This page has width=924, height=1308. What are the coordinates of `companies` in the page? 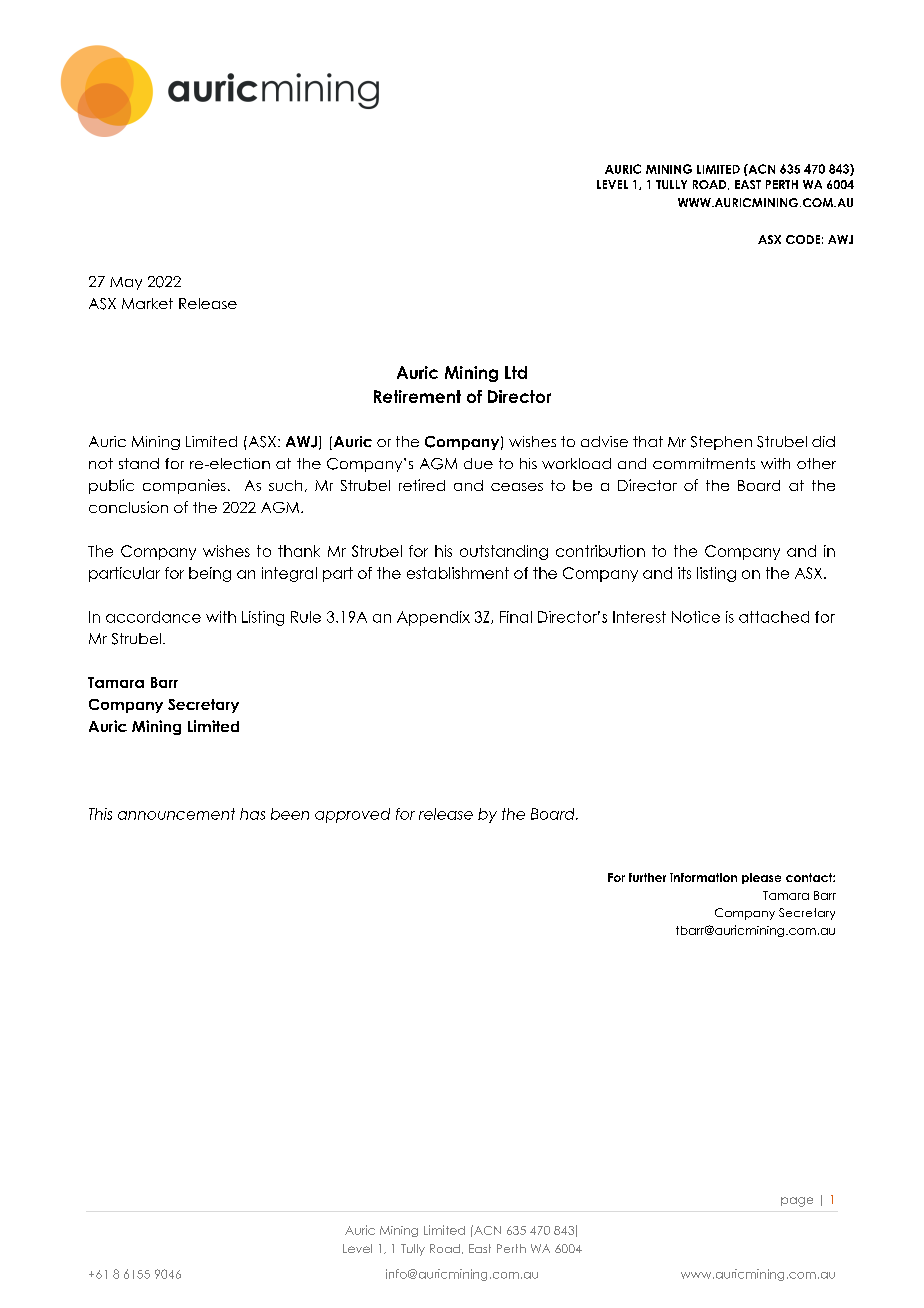 It's located at (184, 486).
